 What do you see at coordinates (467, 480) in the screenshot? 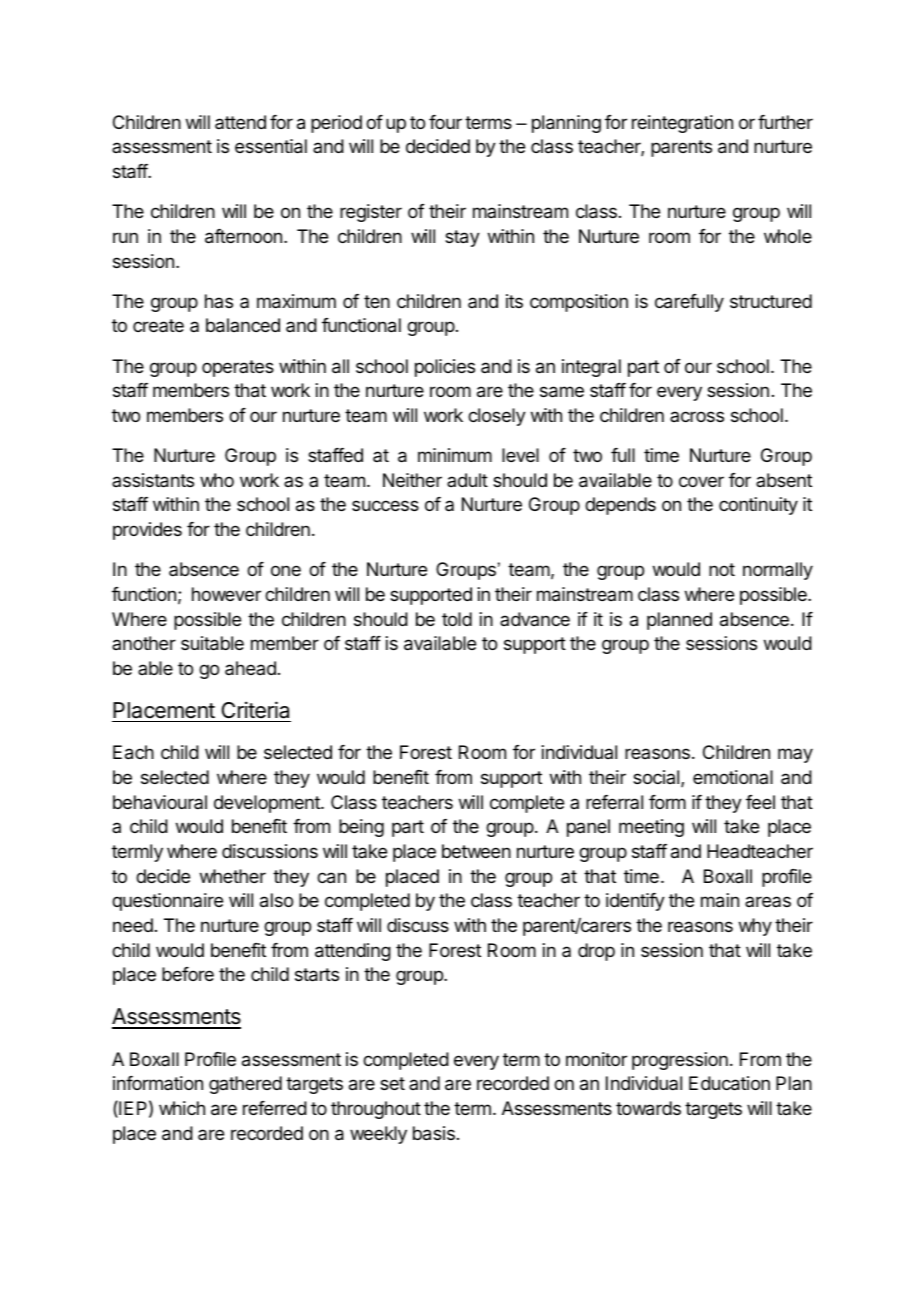
I see `adult` at bounding box center [467, 480].
